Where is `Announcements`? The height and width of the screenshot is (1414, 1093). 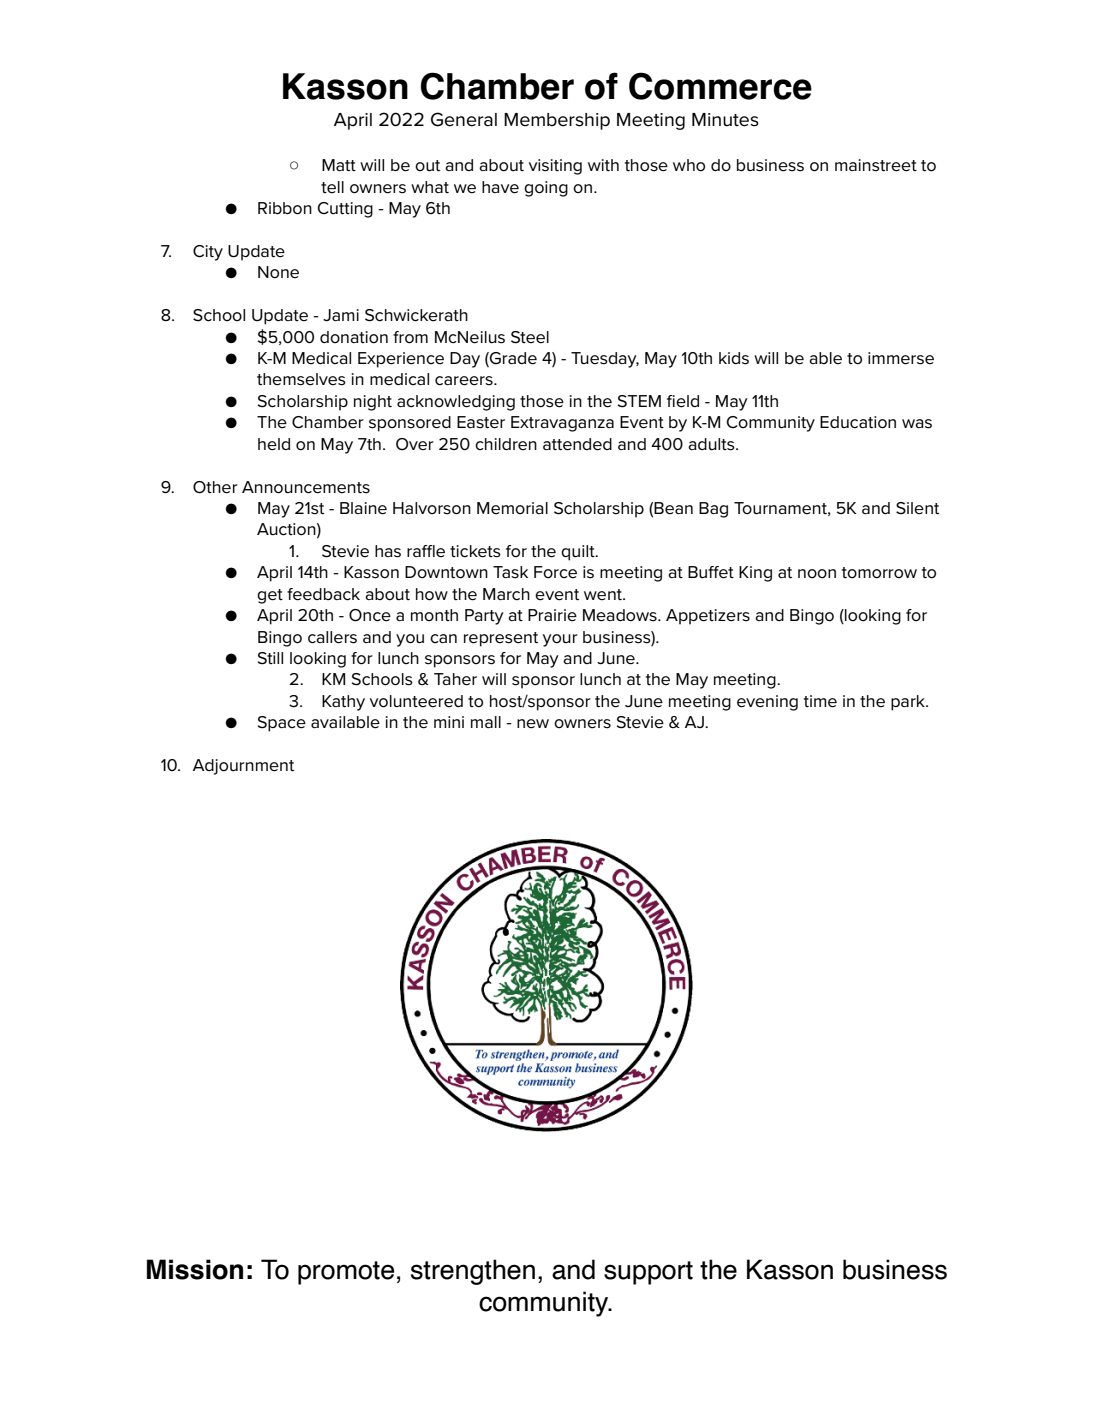
Announcements is located at coordinates (306, 487).
